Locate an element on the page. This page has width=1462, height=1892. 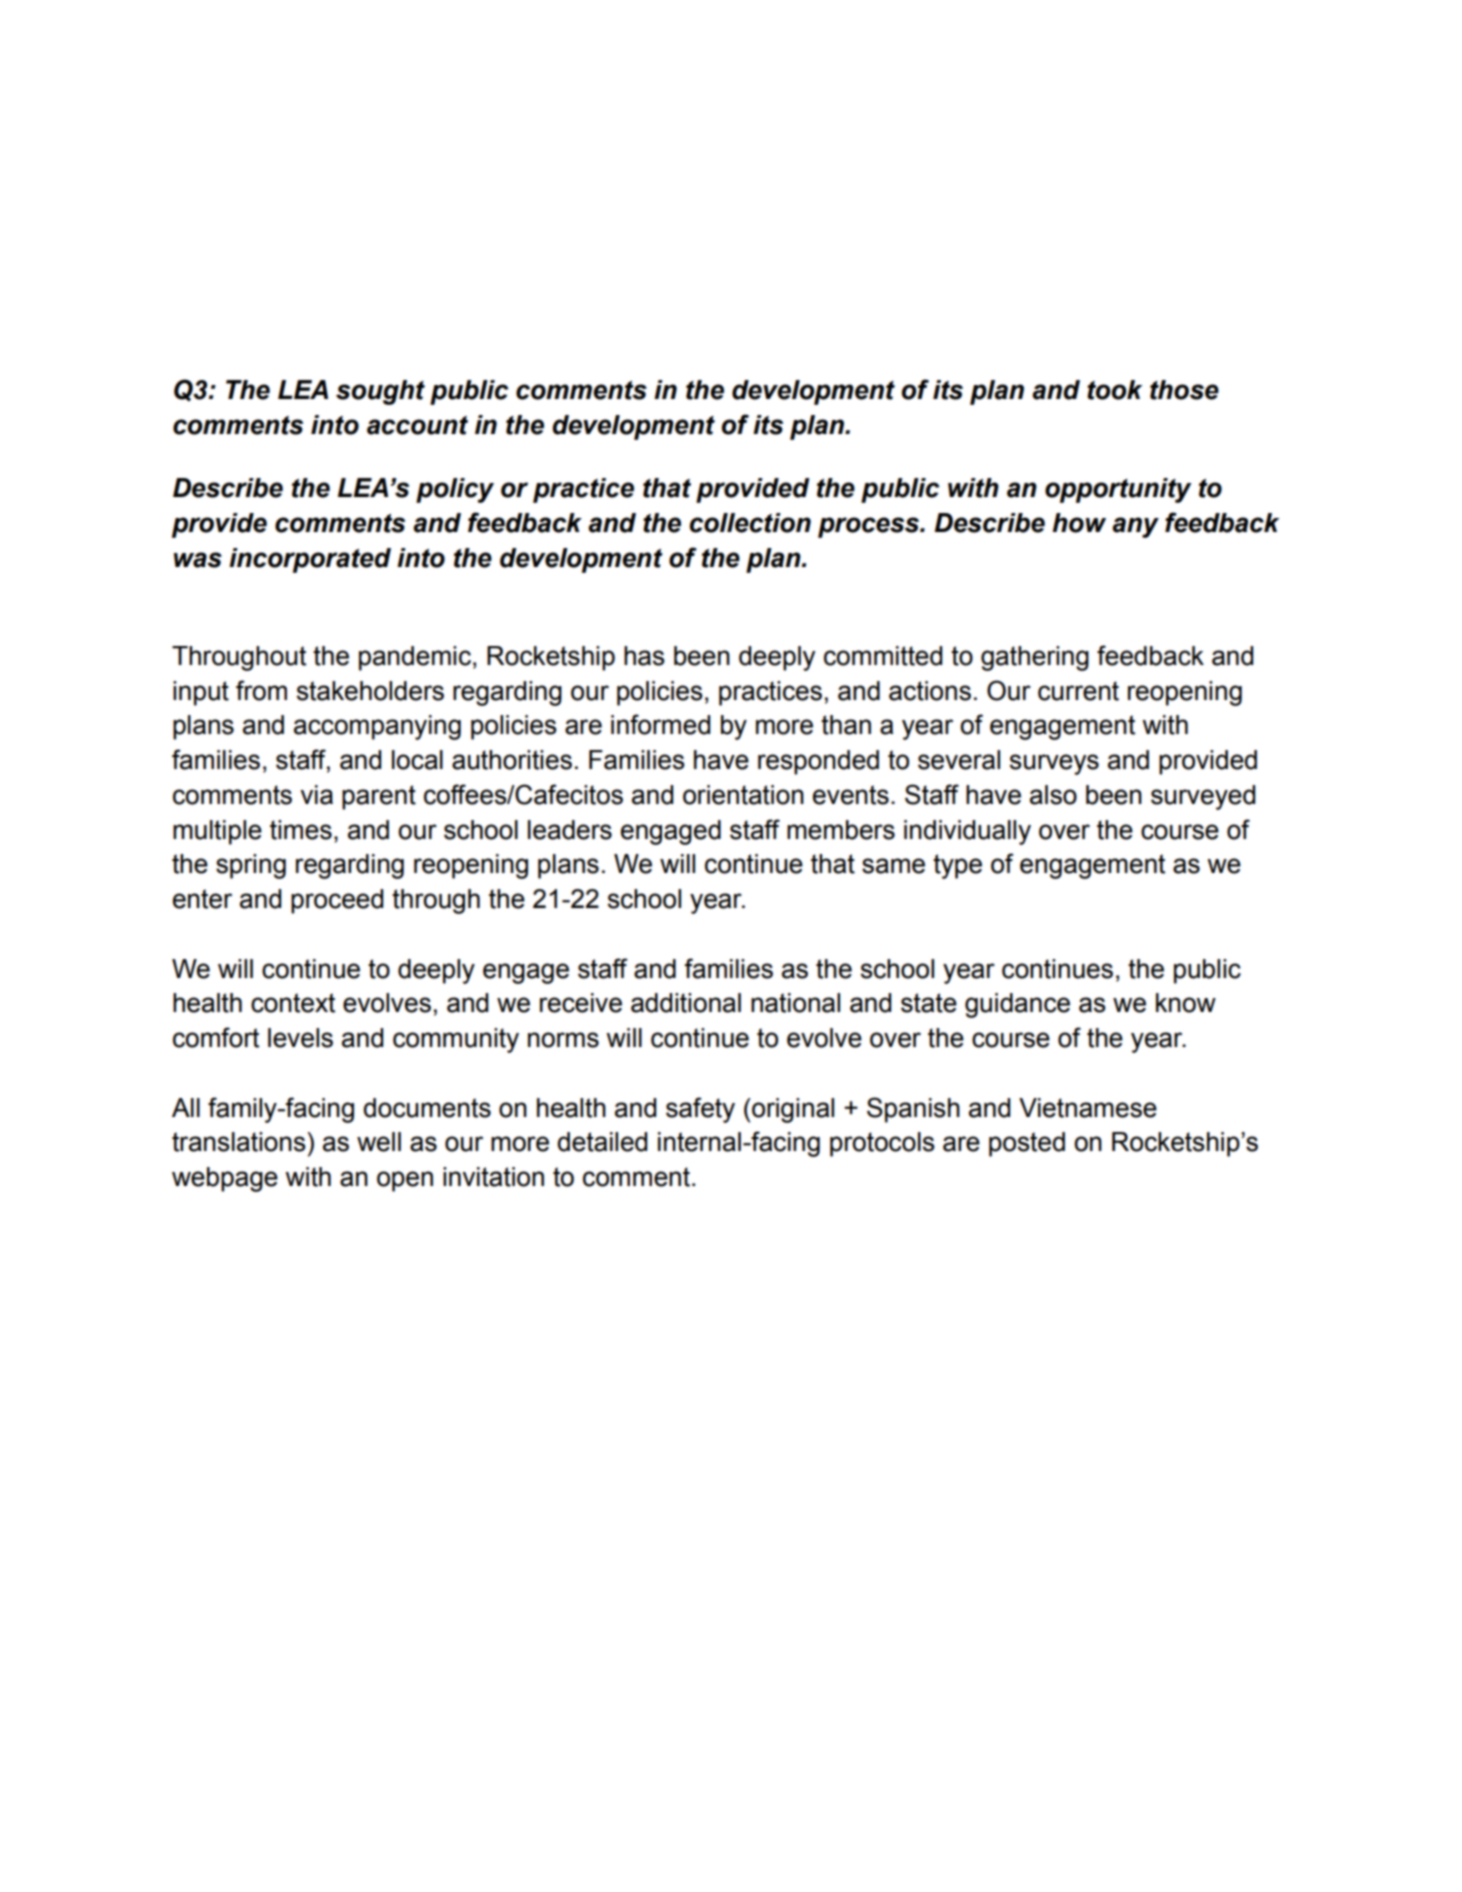
collection is located at coordinates (750, 523).
